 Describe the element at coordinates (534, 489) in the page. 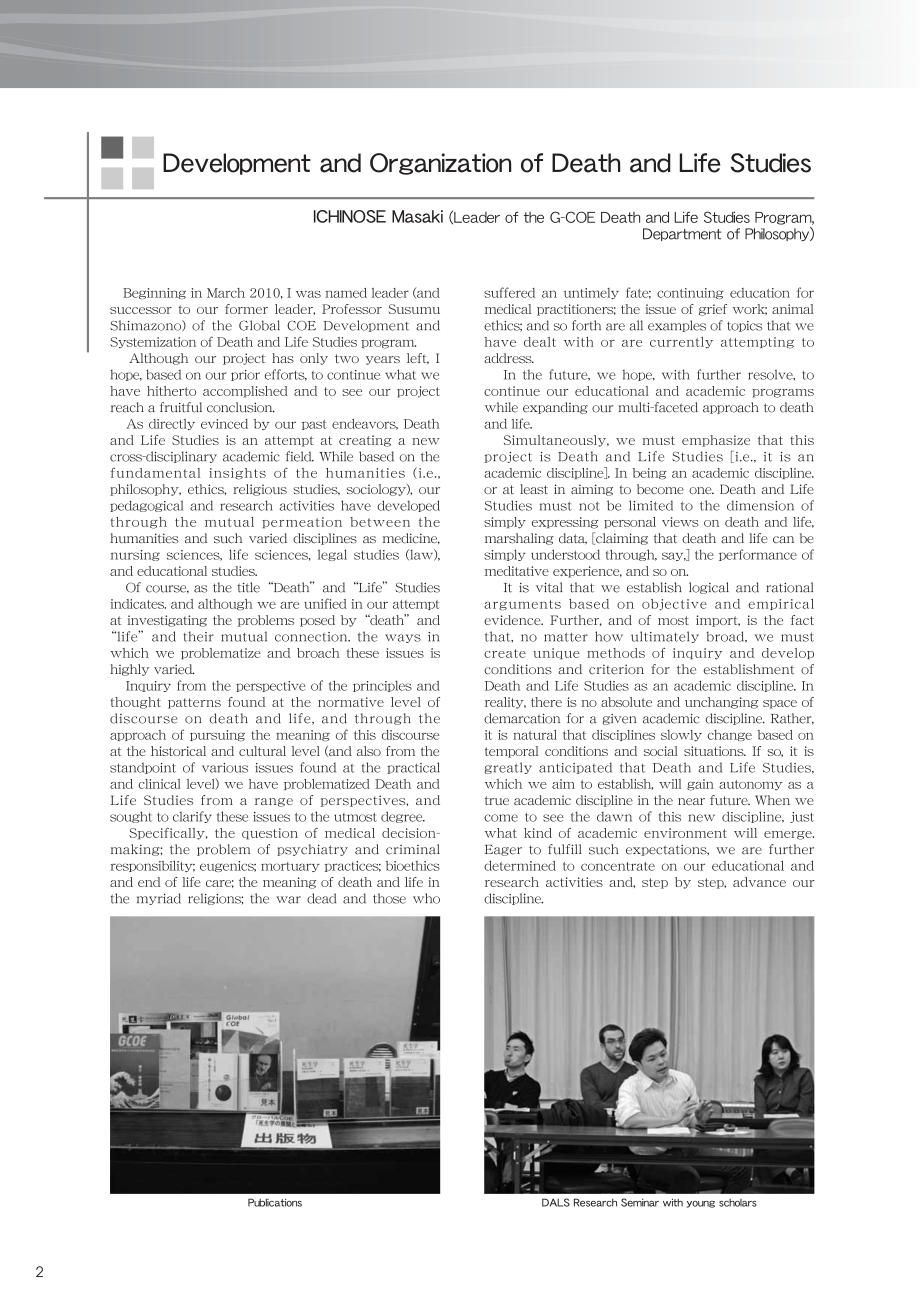

I see `least` at that location.
